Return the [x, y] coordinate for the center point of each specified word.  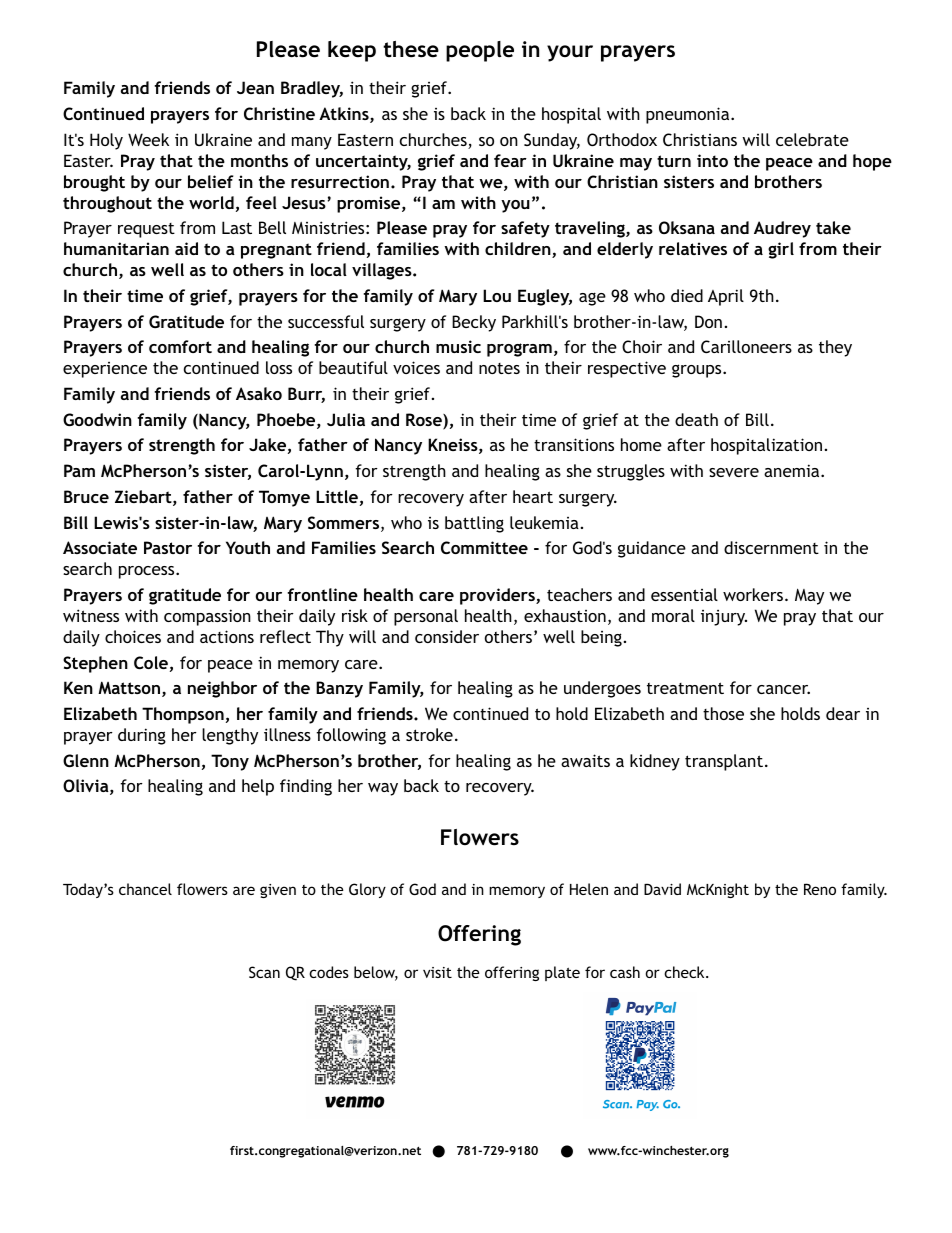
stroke [429, 734]
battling [474, 524]
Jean [255, 87]
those [723, 713]
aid [186, 248]
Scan [264, 972]
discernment [771, 547]
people [480, 51]
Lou [497, 295]
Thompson [183, 715]
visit [437, 972]
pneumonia [689, 115]
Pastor [168, 547]
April [726, 297]
